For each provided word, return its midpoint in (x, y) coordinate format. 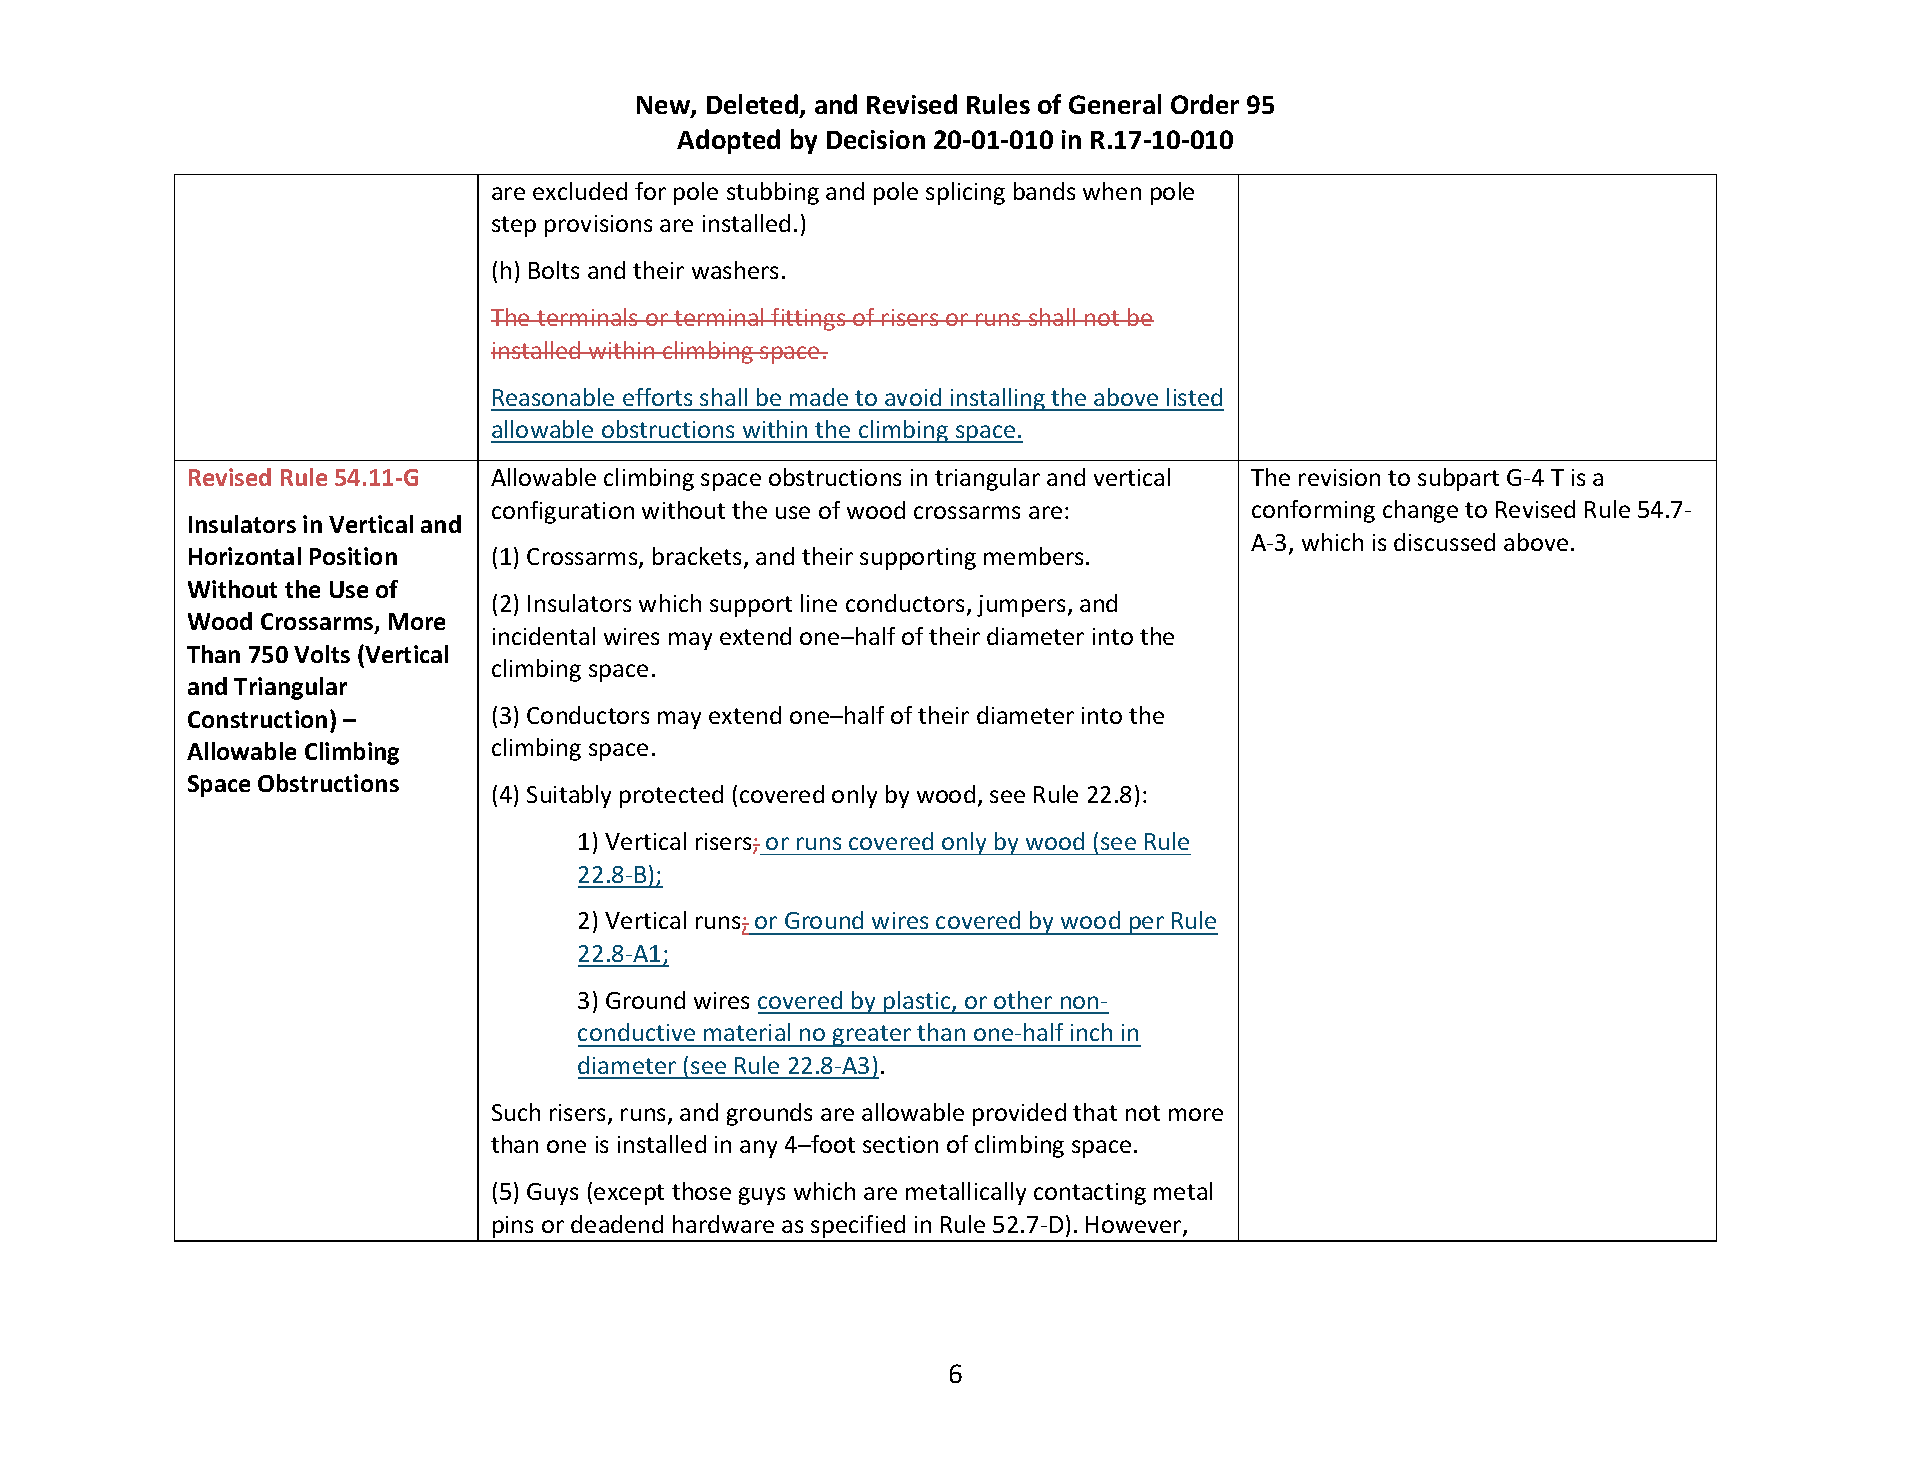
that (1095, 1112)
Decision (876, 139)
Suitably (569, 796)
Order (1205, 104)
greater (872, 1036)
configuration (563, 512)
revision (1339, 477)
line (819, 603)
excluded (580, 191)
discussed (1444, 542)
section (900, 1144)
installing (998, 399)
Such (516, 1112)
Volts (322, 654)
